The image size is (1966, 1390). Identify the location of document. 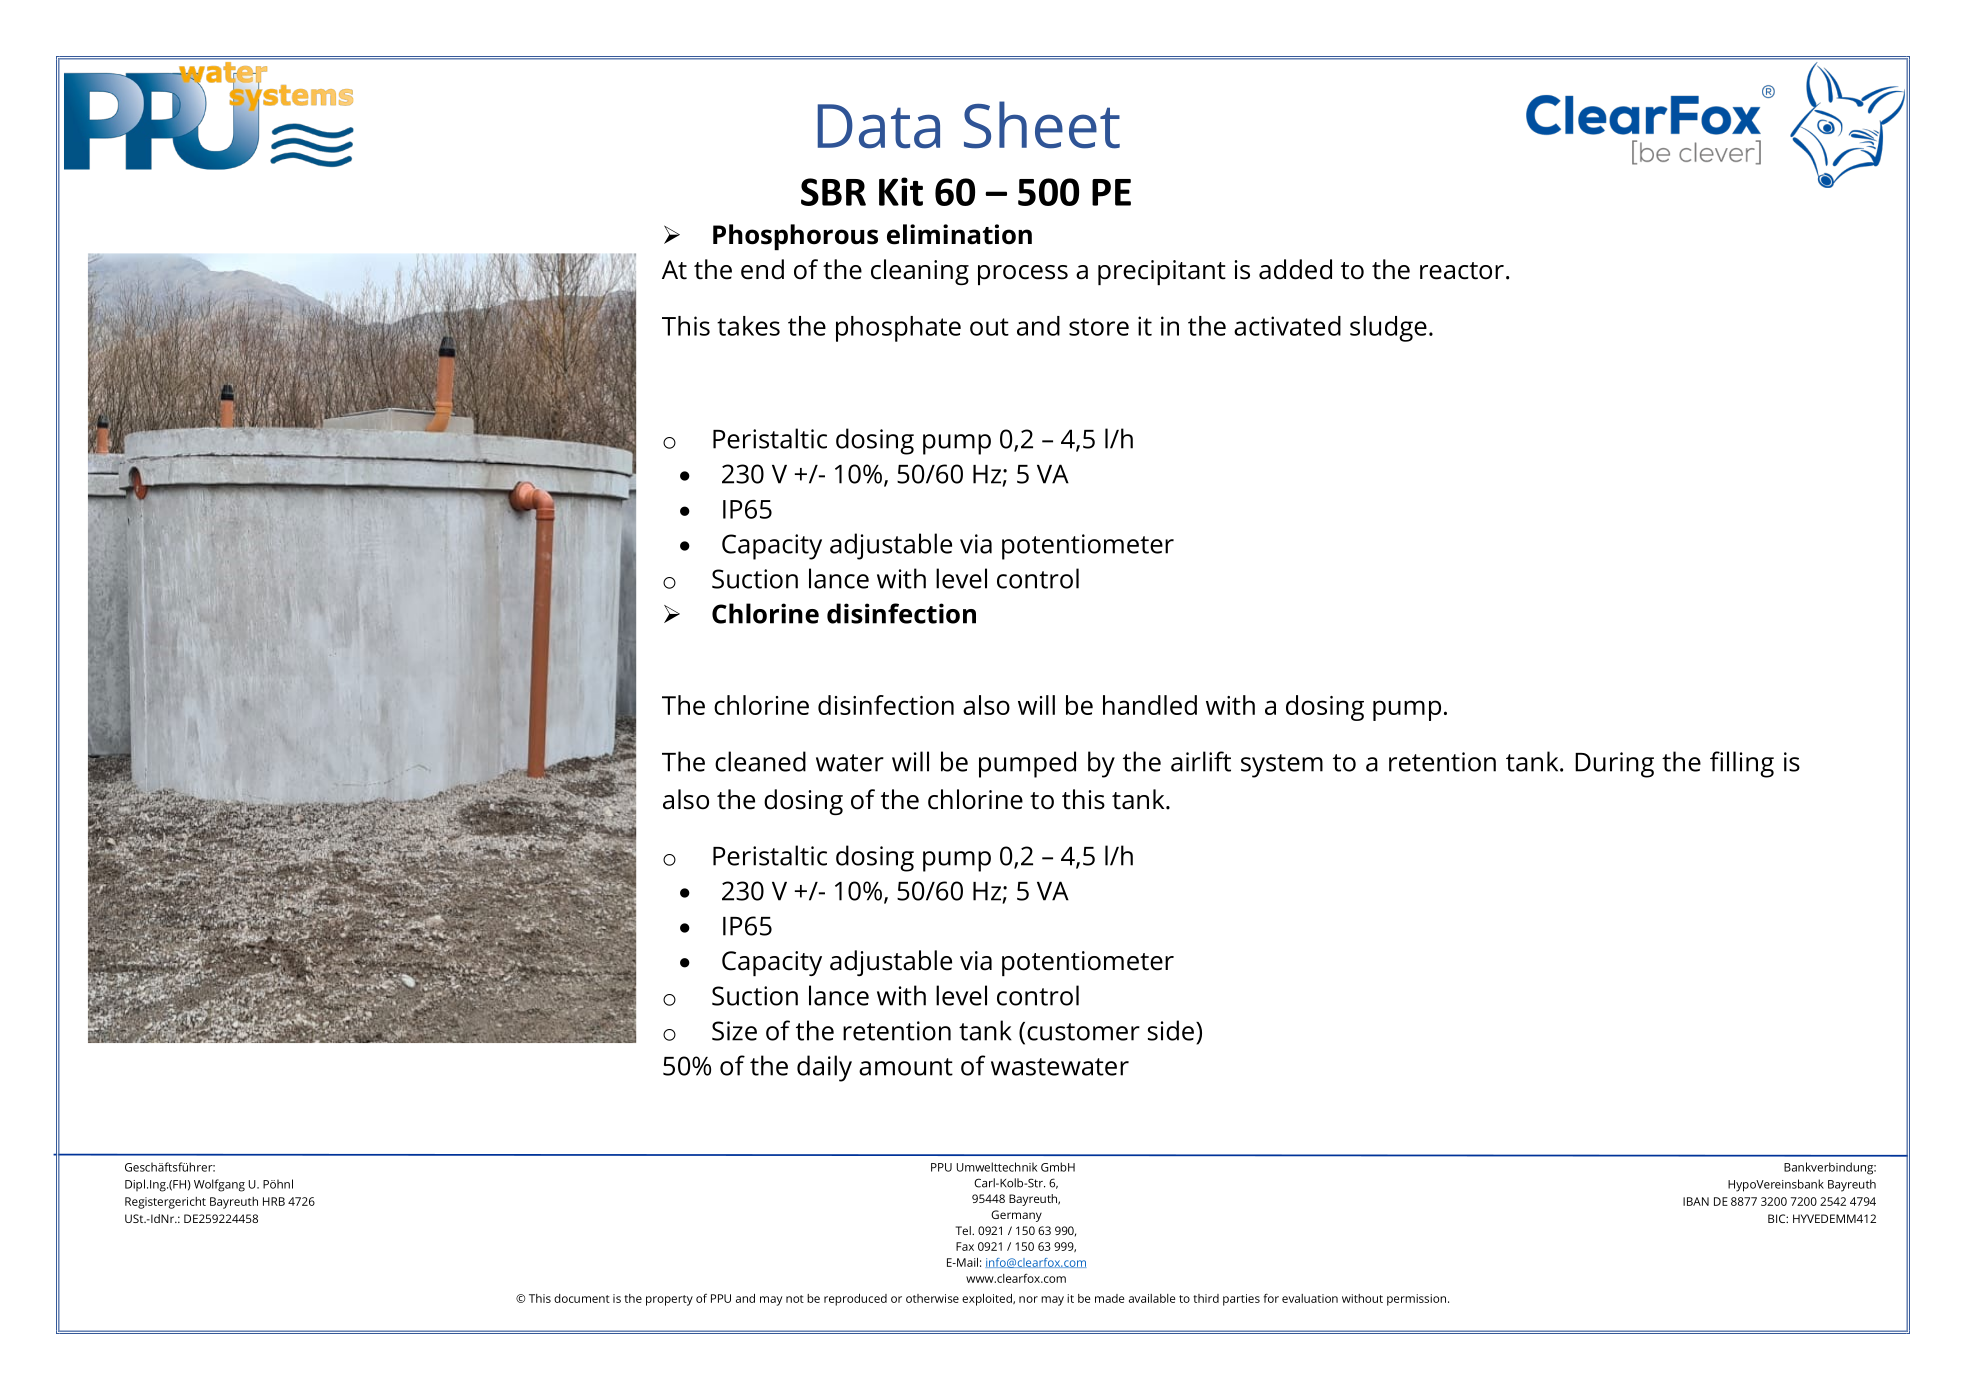
(582, 1298).
